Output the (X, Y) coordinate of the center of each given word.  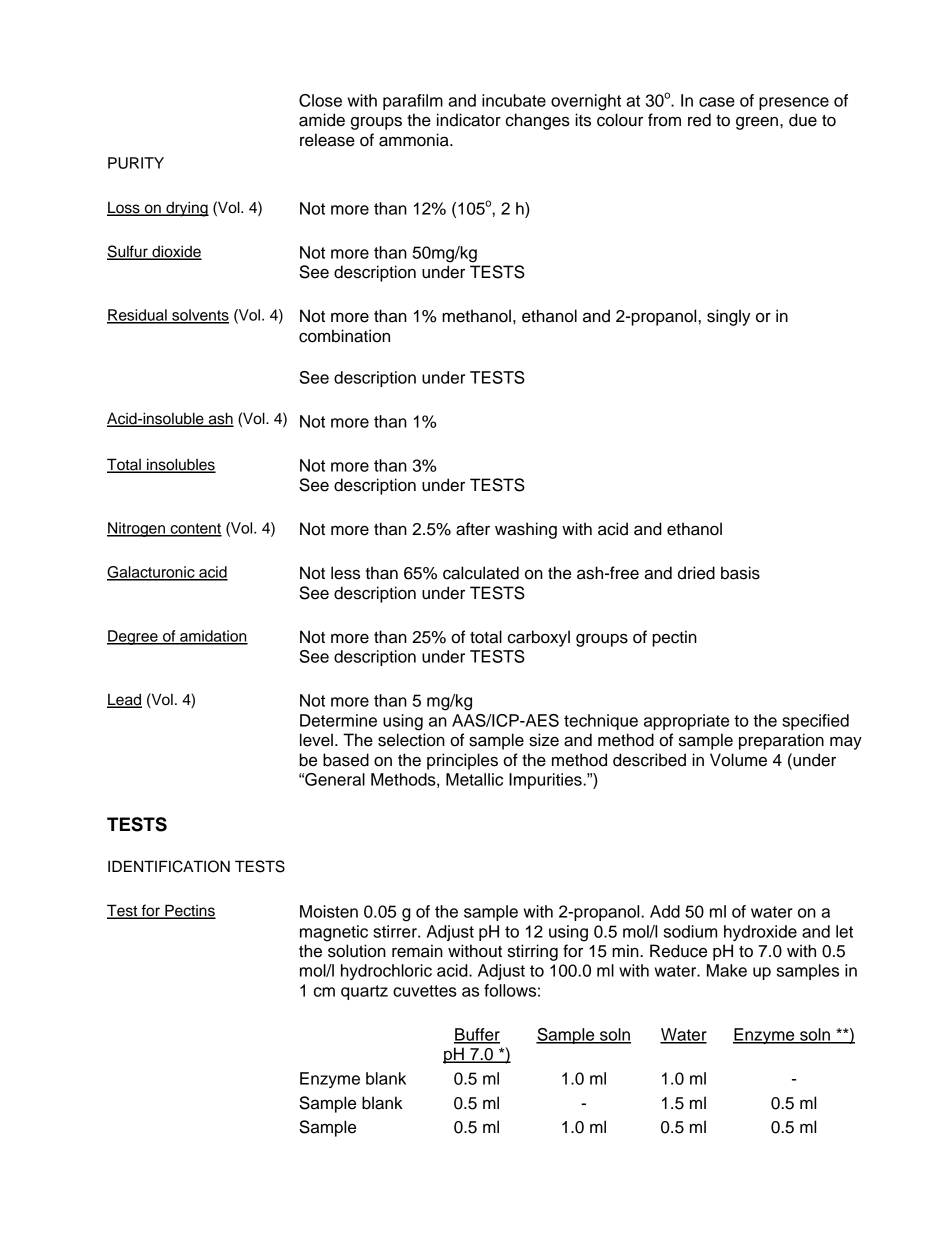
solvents (199, 316)
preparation (781, 741)
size (544, 740)
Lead (124, 700)
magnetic (334, 933)
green (758, 123)
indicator (469, 120)
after (473, 529)
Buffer (477, 1035)
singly (729, 317)
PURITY (136, 163)
